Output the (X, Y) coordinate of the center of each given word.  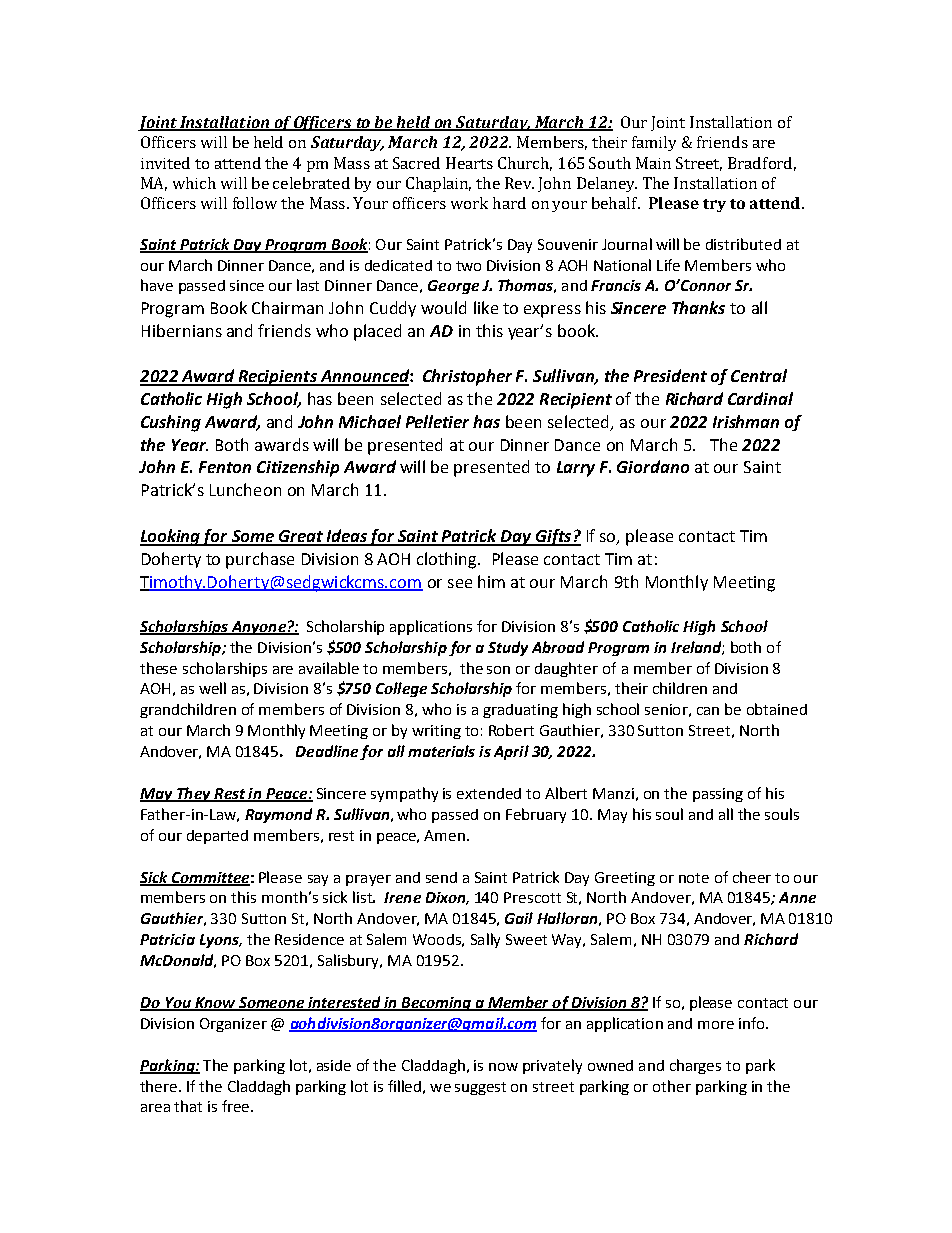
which (194, 183)
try (714, 205)
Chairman (287, 307)
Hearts (469, 163)
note (694, 878)
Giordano (653, 466)
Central (759, 375)
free (237, 1106)
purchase (260, 560)
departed (217, 837)
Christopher (467, 377)
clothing (448, 560)
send (441, 877)
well (212, 688)
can (708, 711)
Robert (511, 730)
